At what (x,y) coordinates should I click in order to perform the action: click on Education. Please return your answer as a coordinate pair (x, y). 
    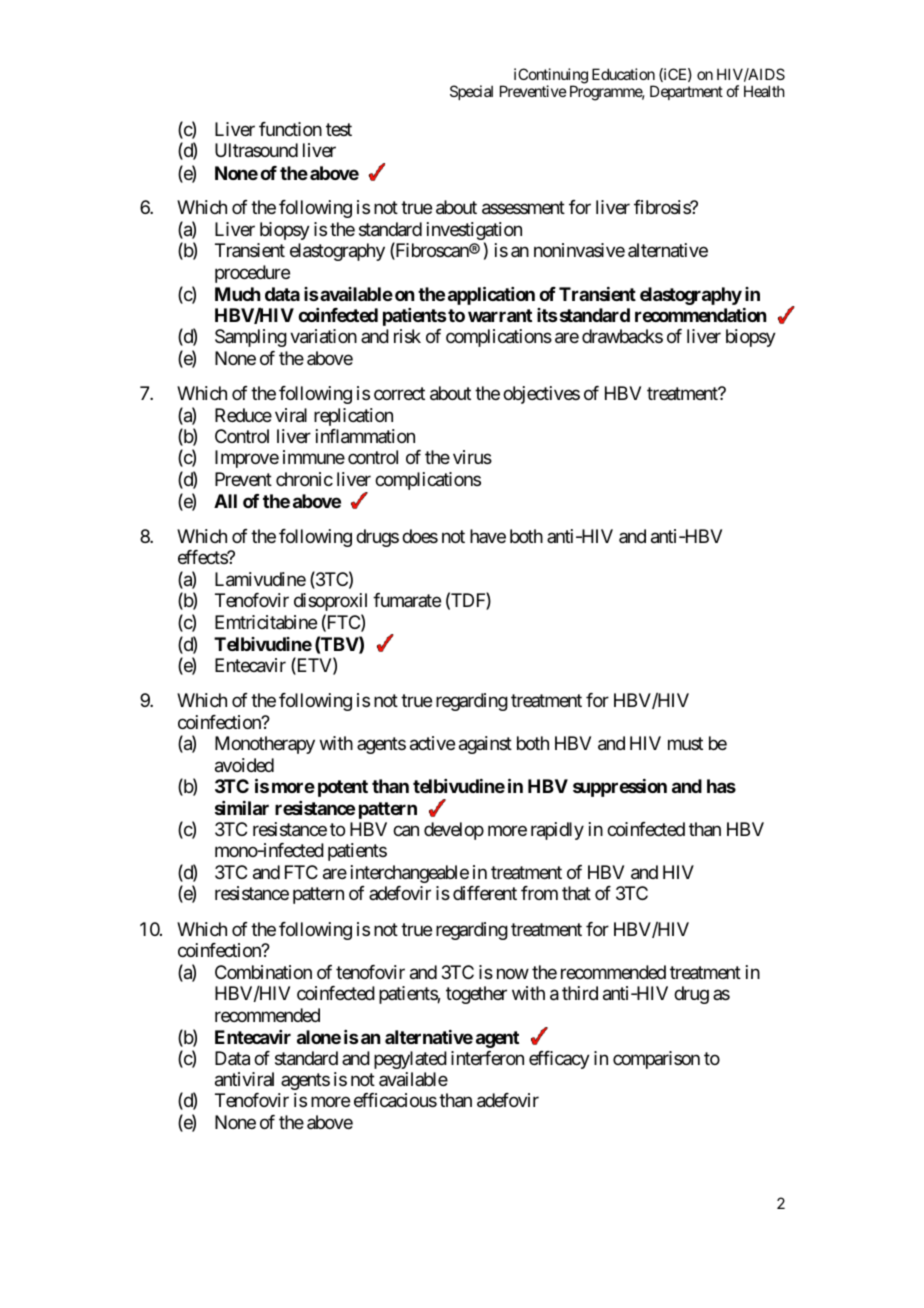
    Looking at the image, I should click on (623, 74).
